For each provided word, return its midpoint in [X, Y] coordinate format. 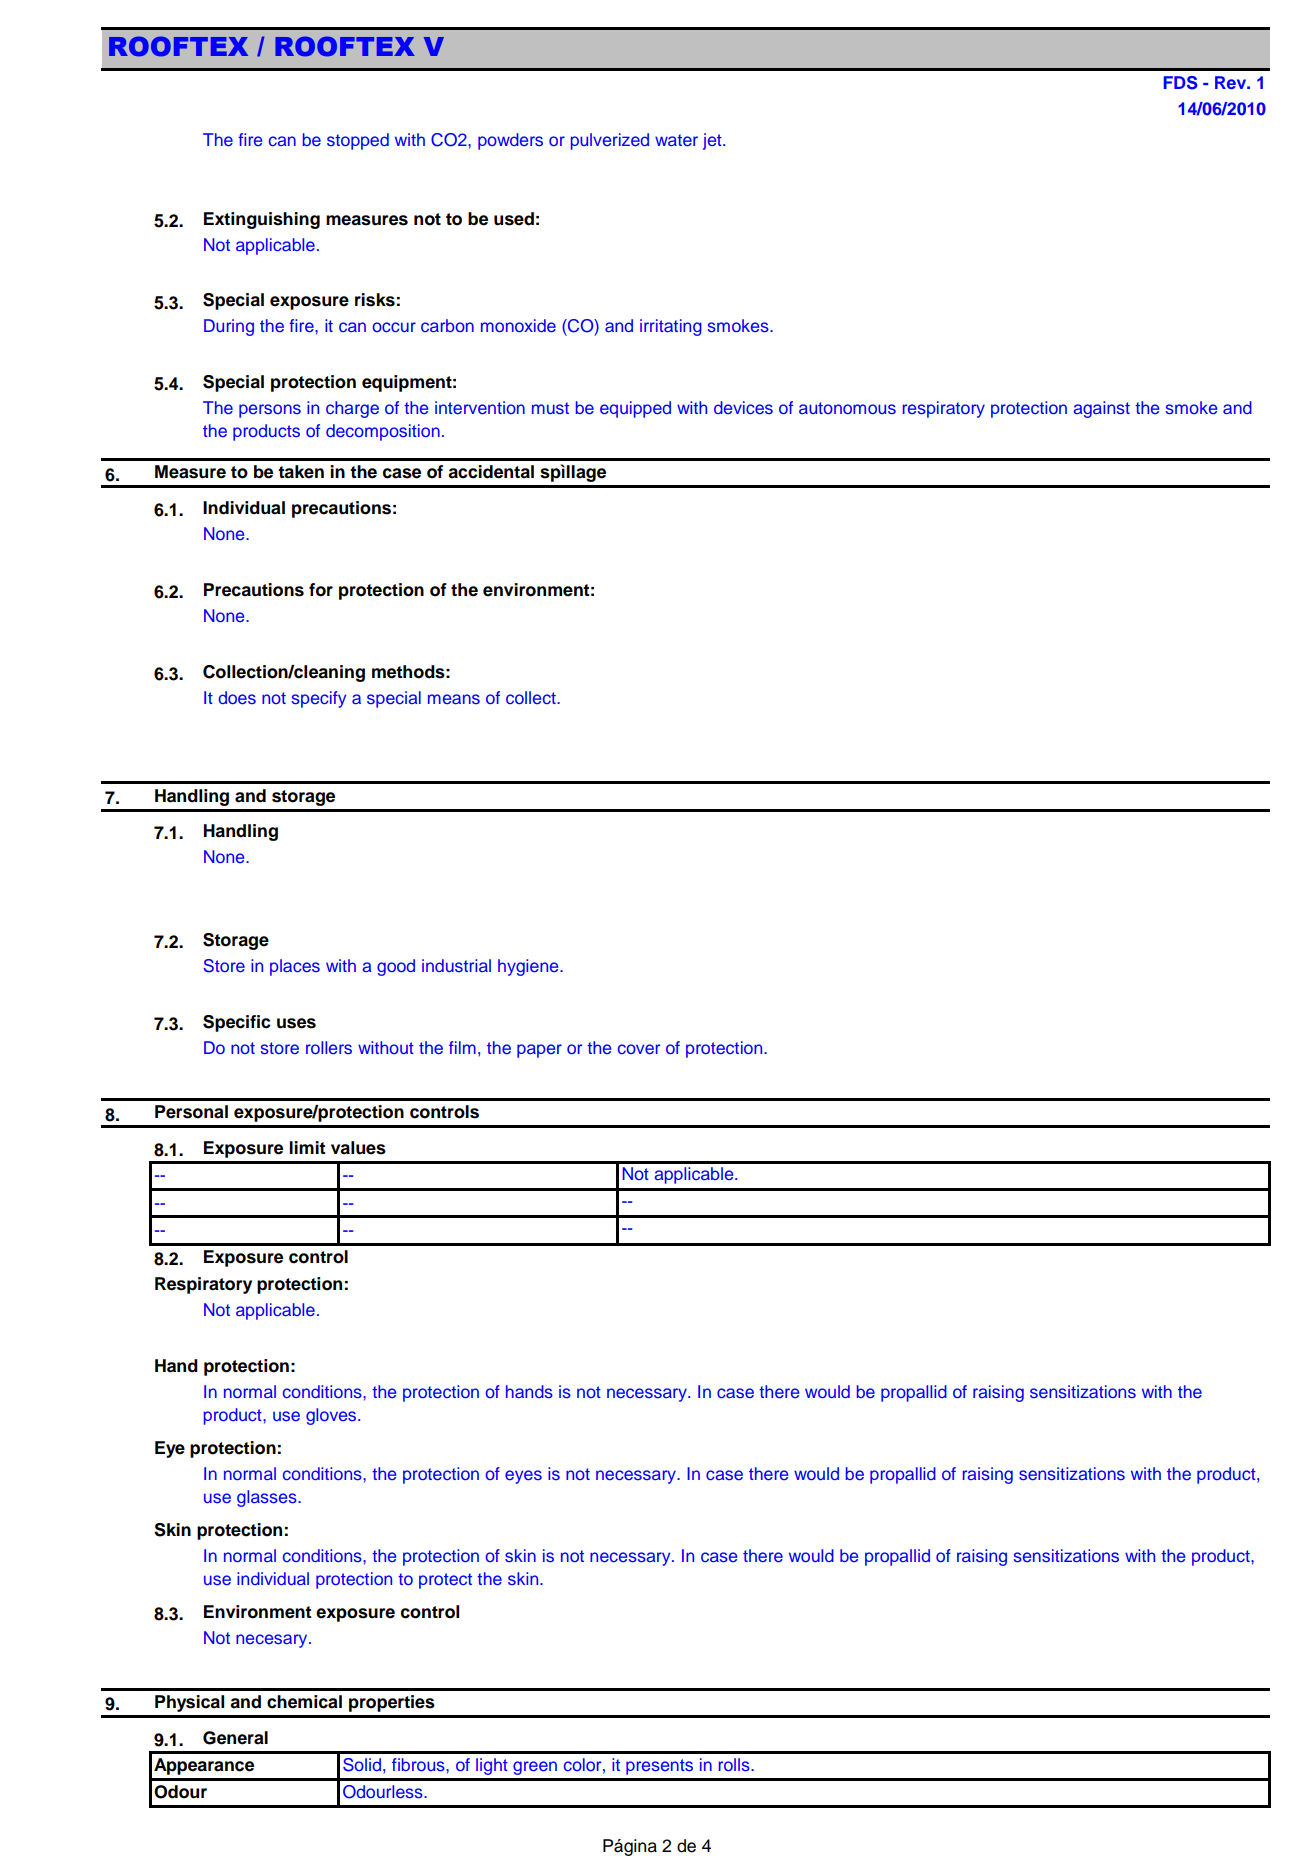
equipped [635, 409]
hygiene [529, 967]
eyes [523, 1477]
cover [639, 1049]
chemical [304, 1702]
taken [301, 472]
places [295, 967]
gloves [332, 1416]
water [676, 140]
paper [539, 1051]
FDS [1181, 83]
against [1102, 409]
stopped [358, 141]
